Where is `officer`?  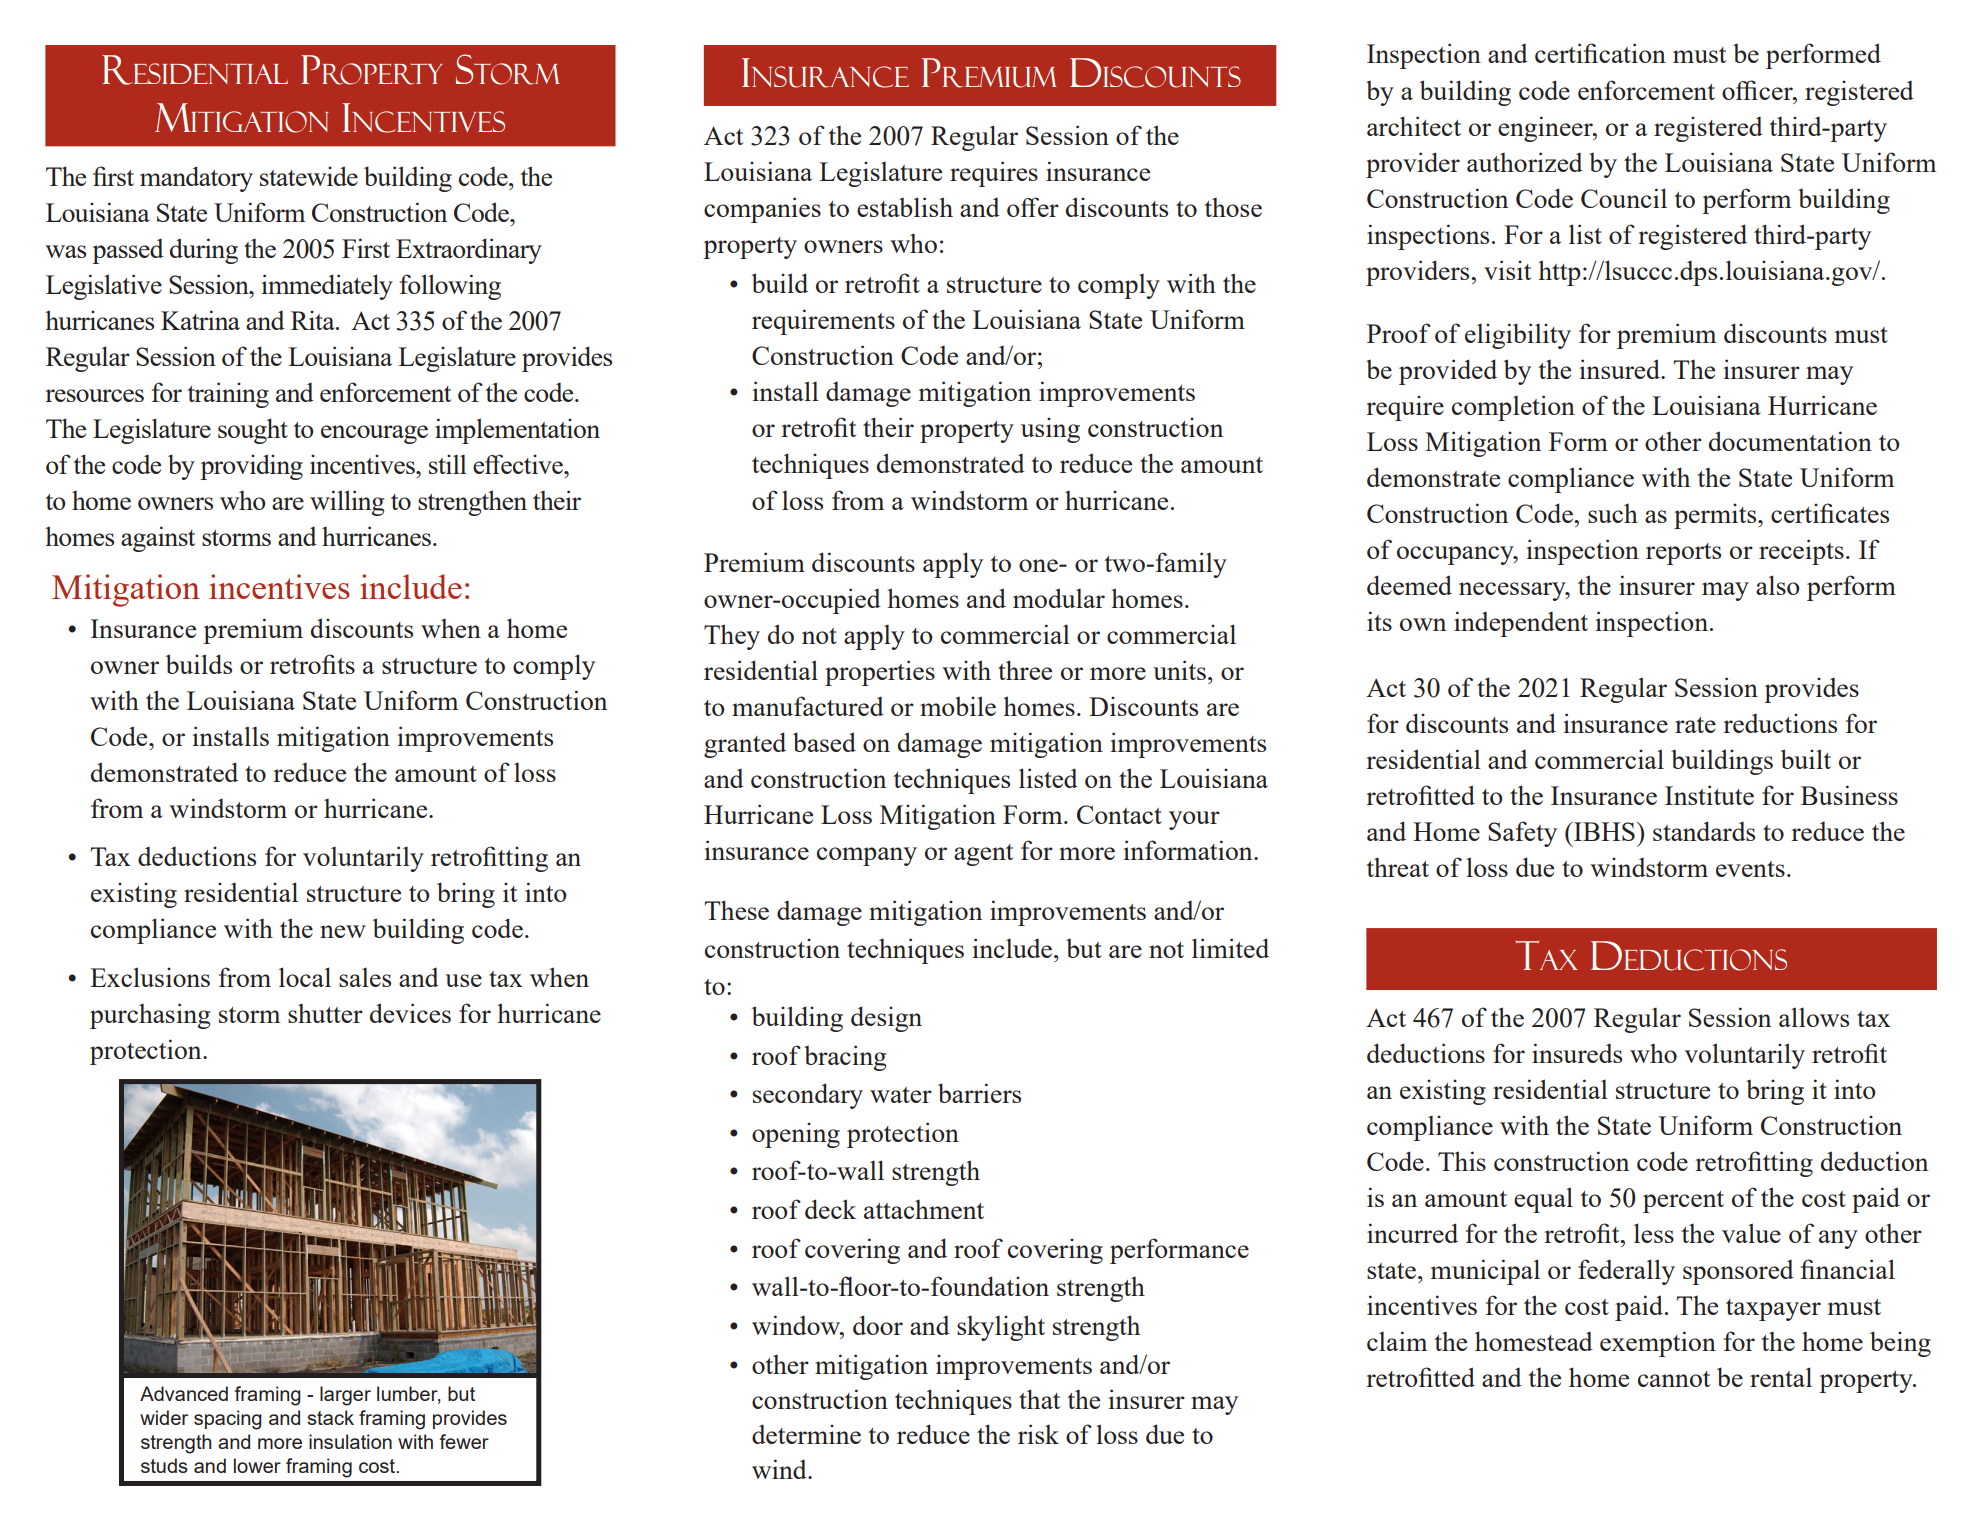
officer is located at coordinates (1758, 90).
